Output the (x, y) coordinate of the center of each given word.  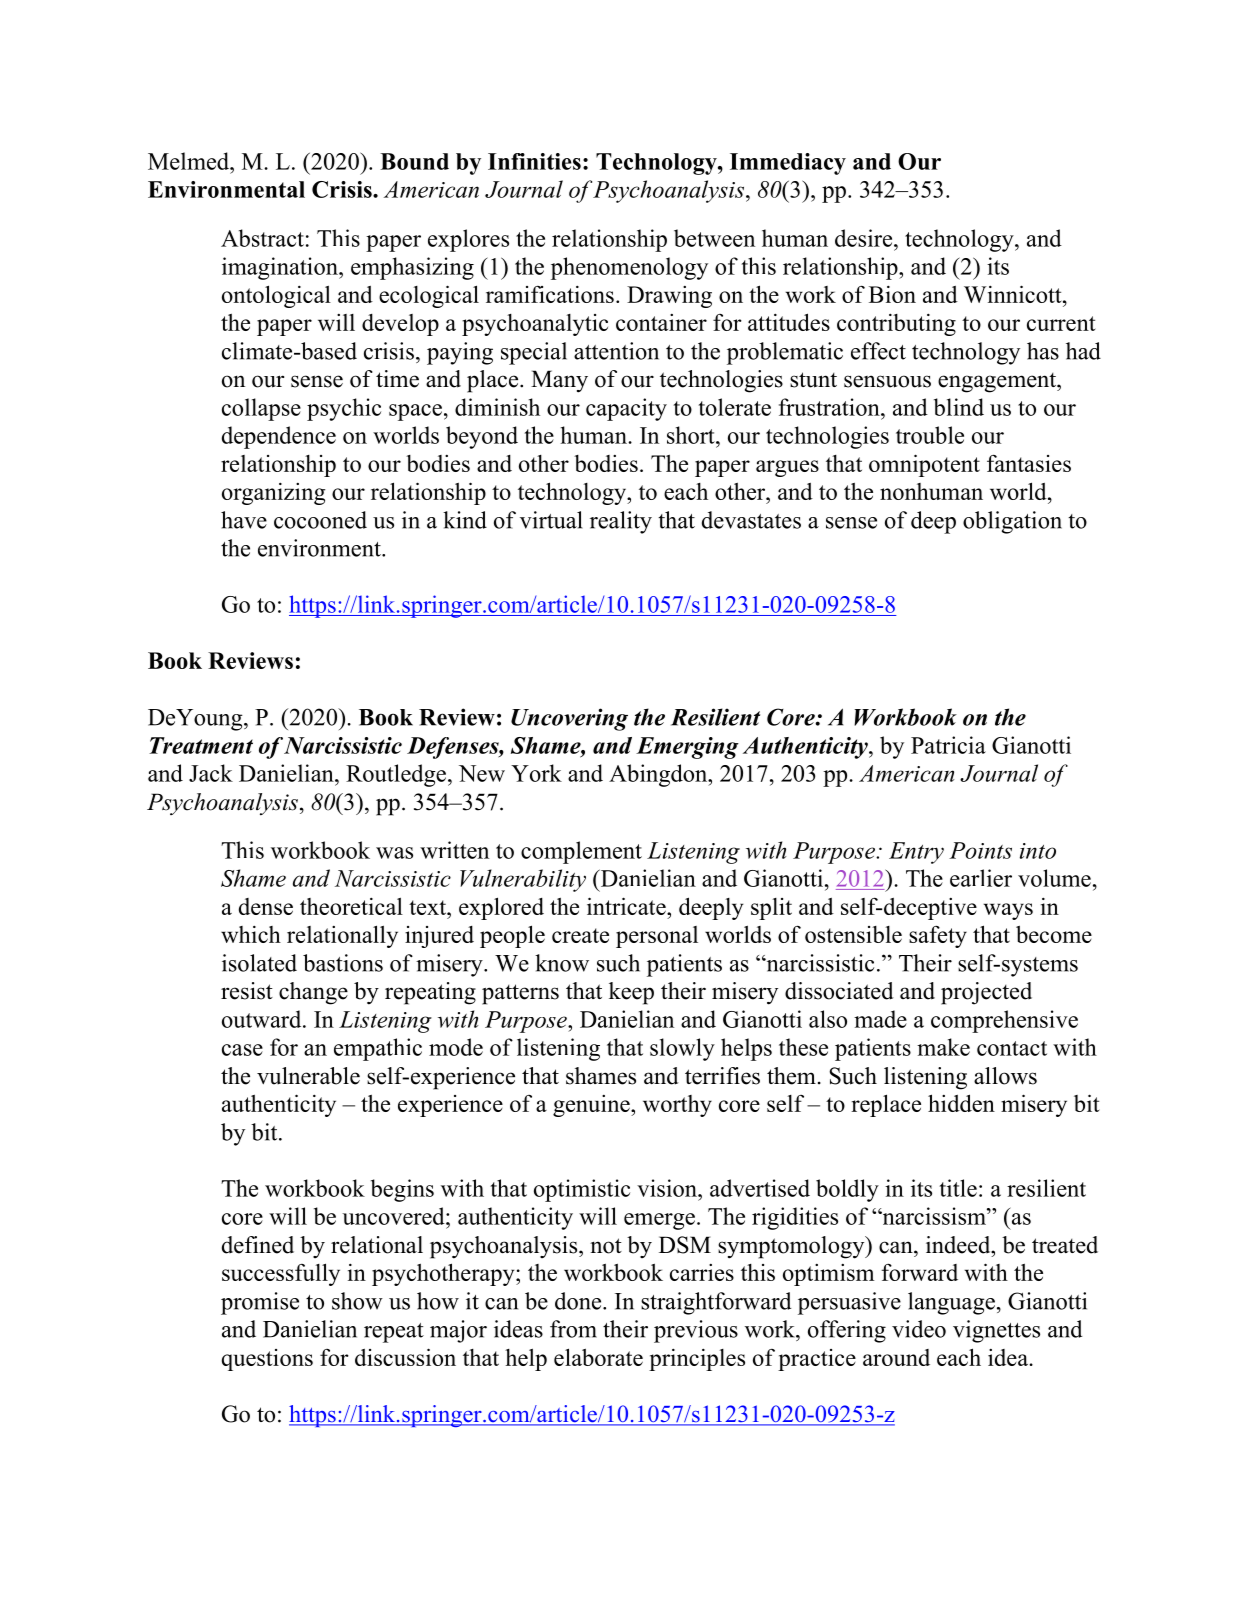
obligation (1012, 522)
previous (696, 1331)
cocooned (320, 520)
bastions (343, 963)
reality (621, 522)
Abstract (262, 238)
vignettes (996, 1331)
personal (657, 937)
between (714, 238)
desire (865, 238)
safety (938, 936)
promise (260, 1303)
